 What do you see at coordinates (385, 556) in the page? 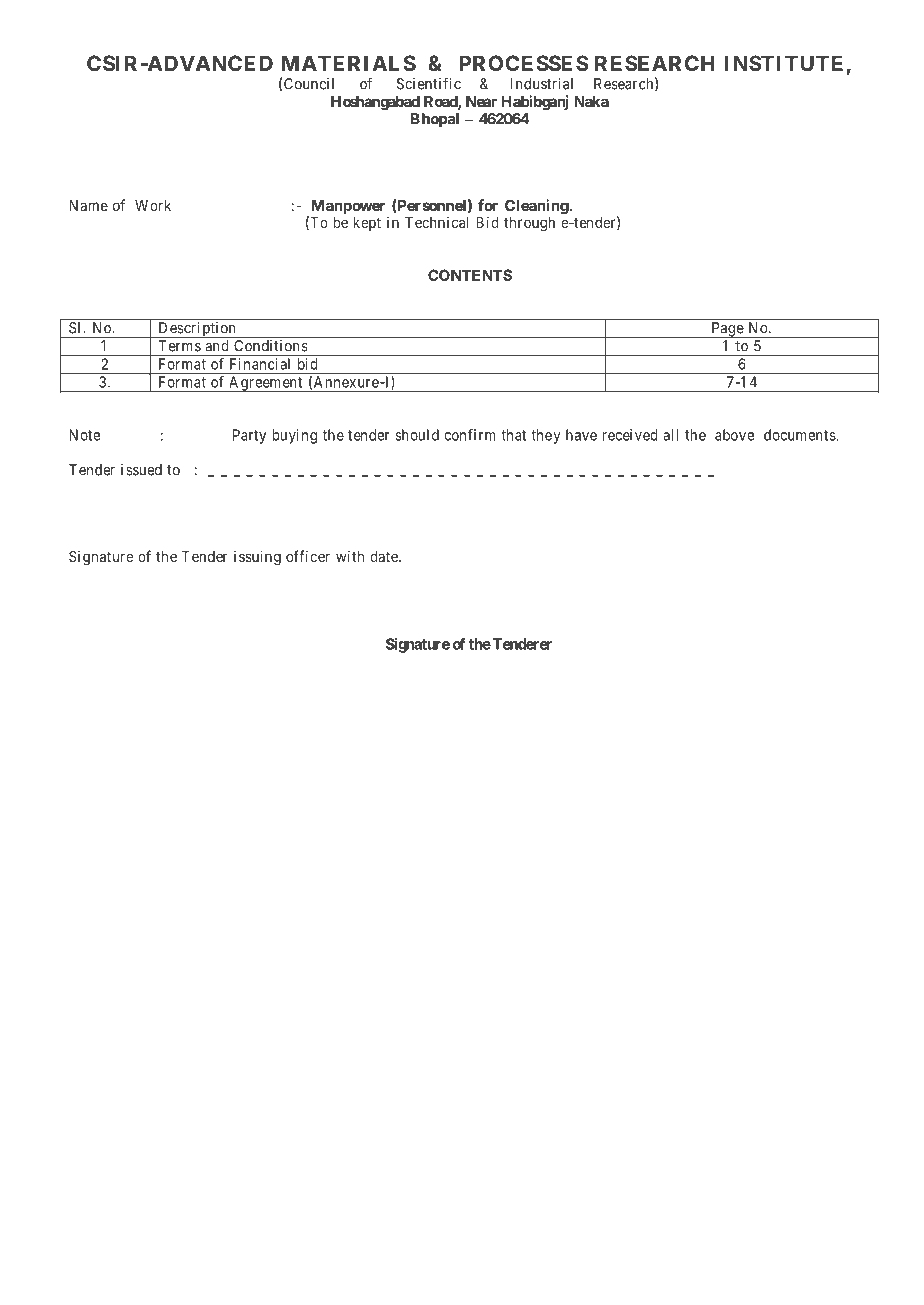
I see `date` at bounding box center [385, 556].
